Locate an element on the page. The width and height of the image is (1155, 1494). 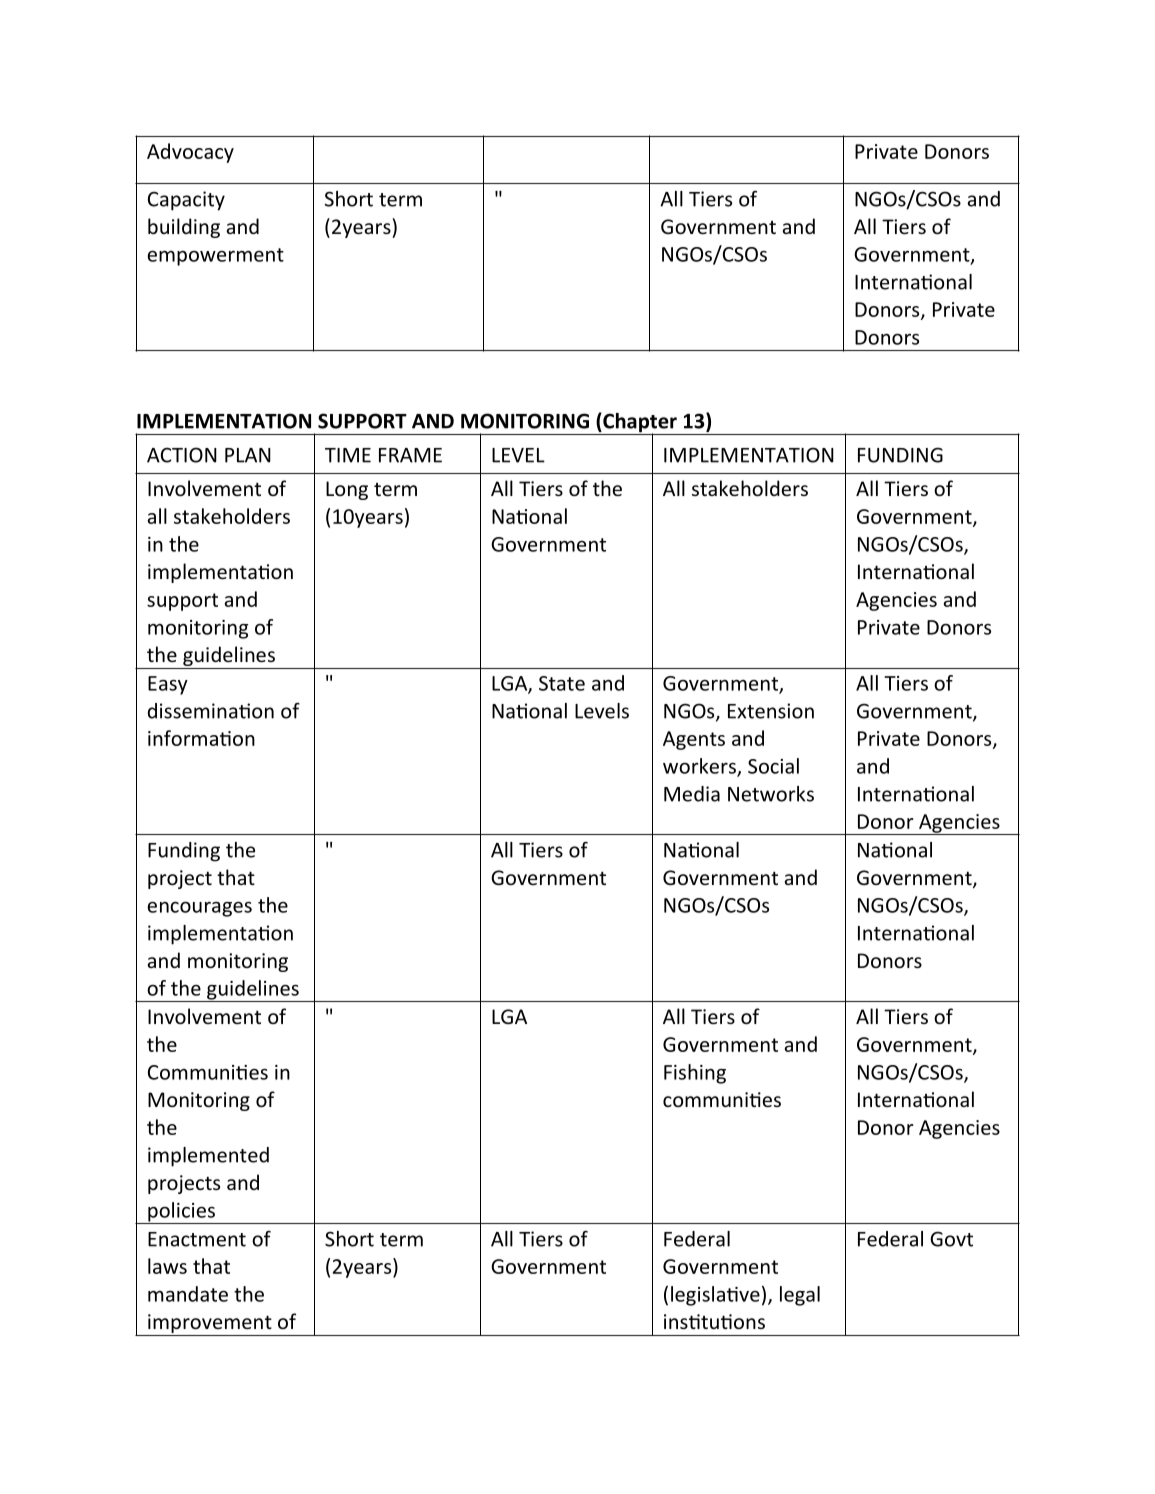
Long is located at coordinates (347, 490).
